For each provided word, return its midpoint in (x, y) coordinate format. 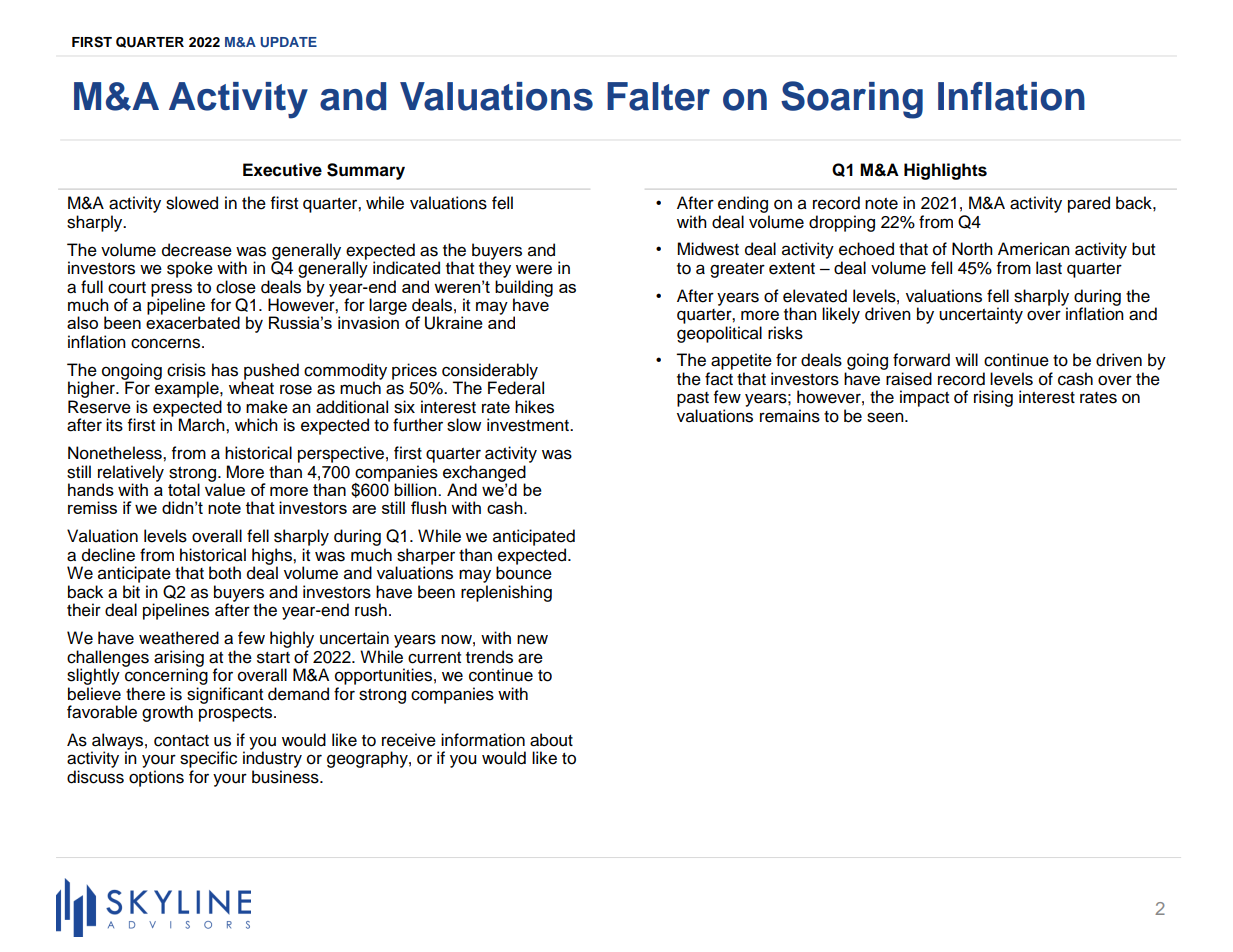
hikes (534, 407)
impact (924, 398)
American (1034, 249)
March (202, 425)
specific (208, 759)
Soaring (852, 100)
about (551, 740)
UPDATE (288, 42)
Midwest (708, 249)
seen (886, 417)
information (483, 740)
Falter (658, 96)
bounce (524, 572)
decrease (197, 250)
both (225, 573)
